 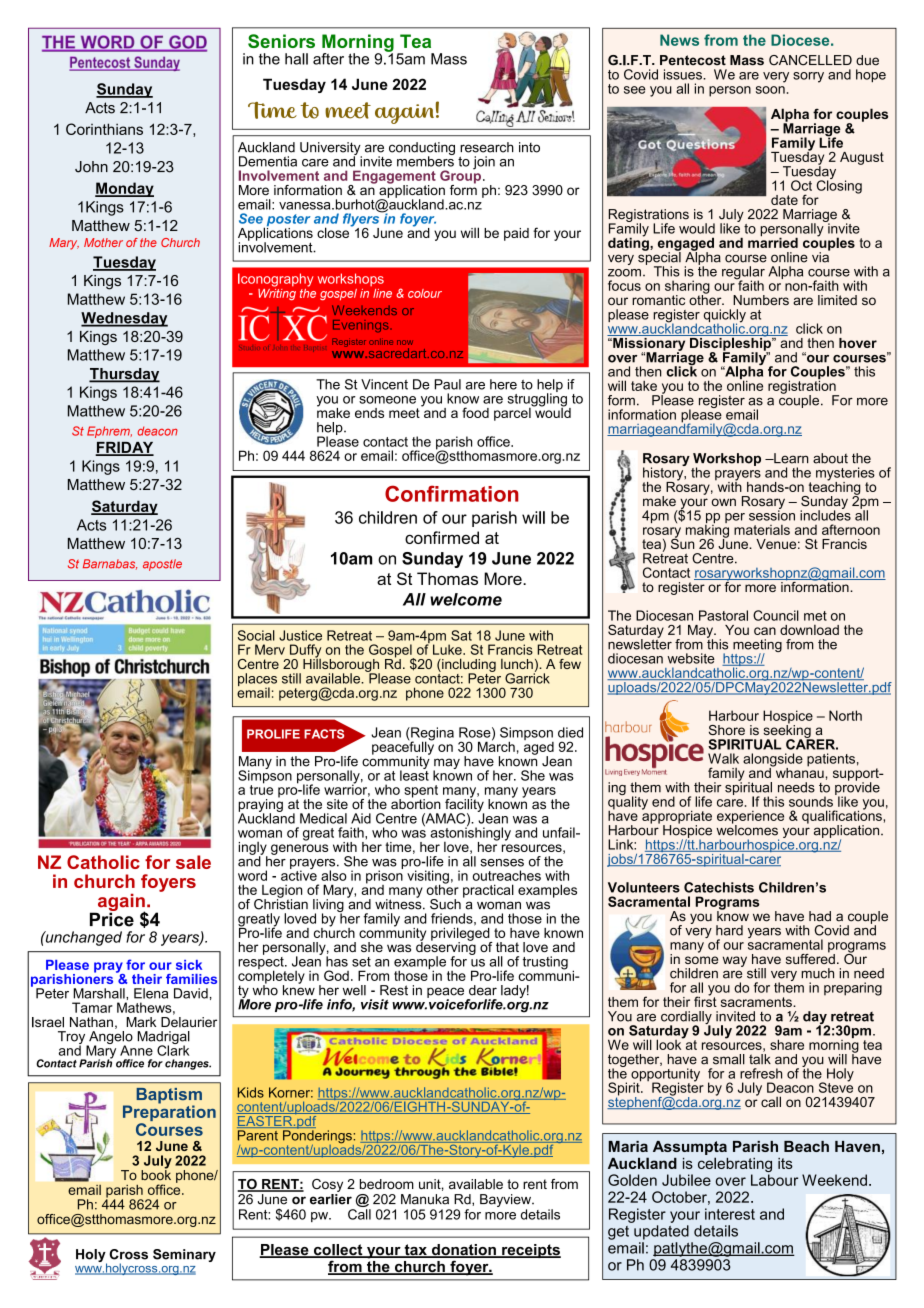 What do you see at coordinates (104, 129) in the page?
I see `Corinthians` at bounding box center [104, 129].
